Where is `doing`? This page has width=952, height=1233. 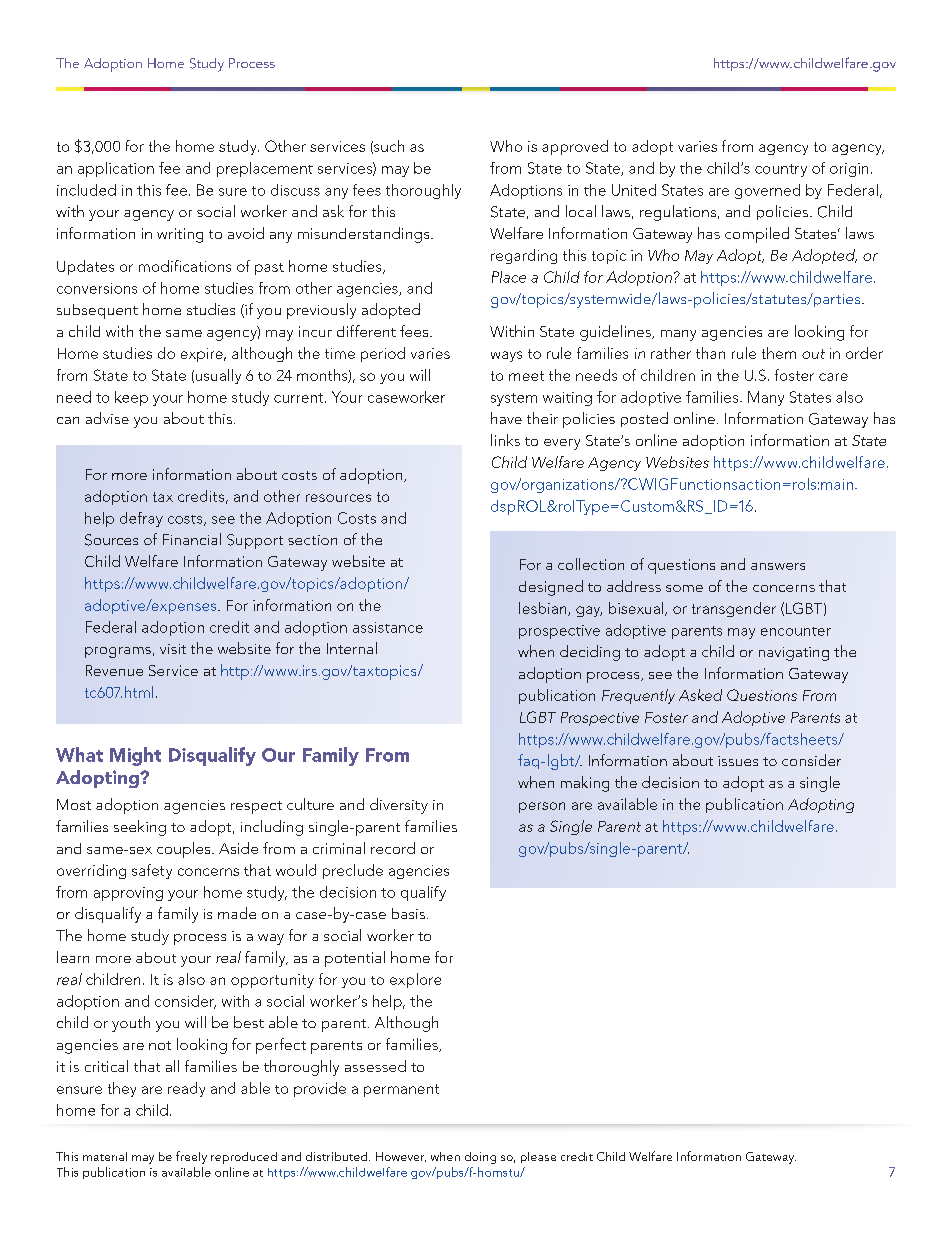 doing is located at coordinates (480, 1158).
